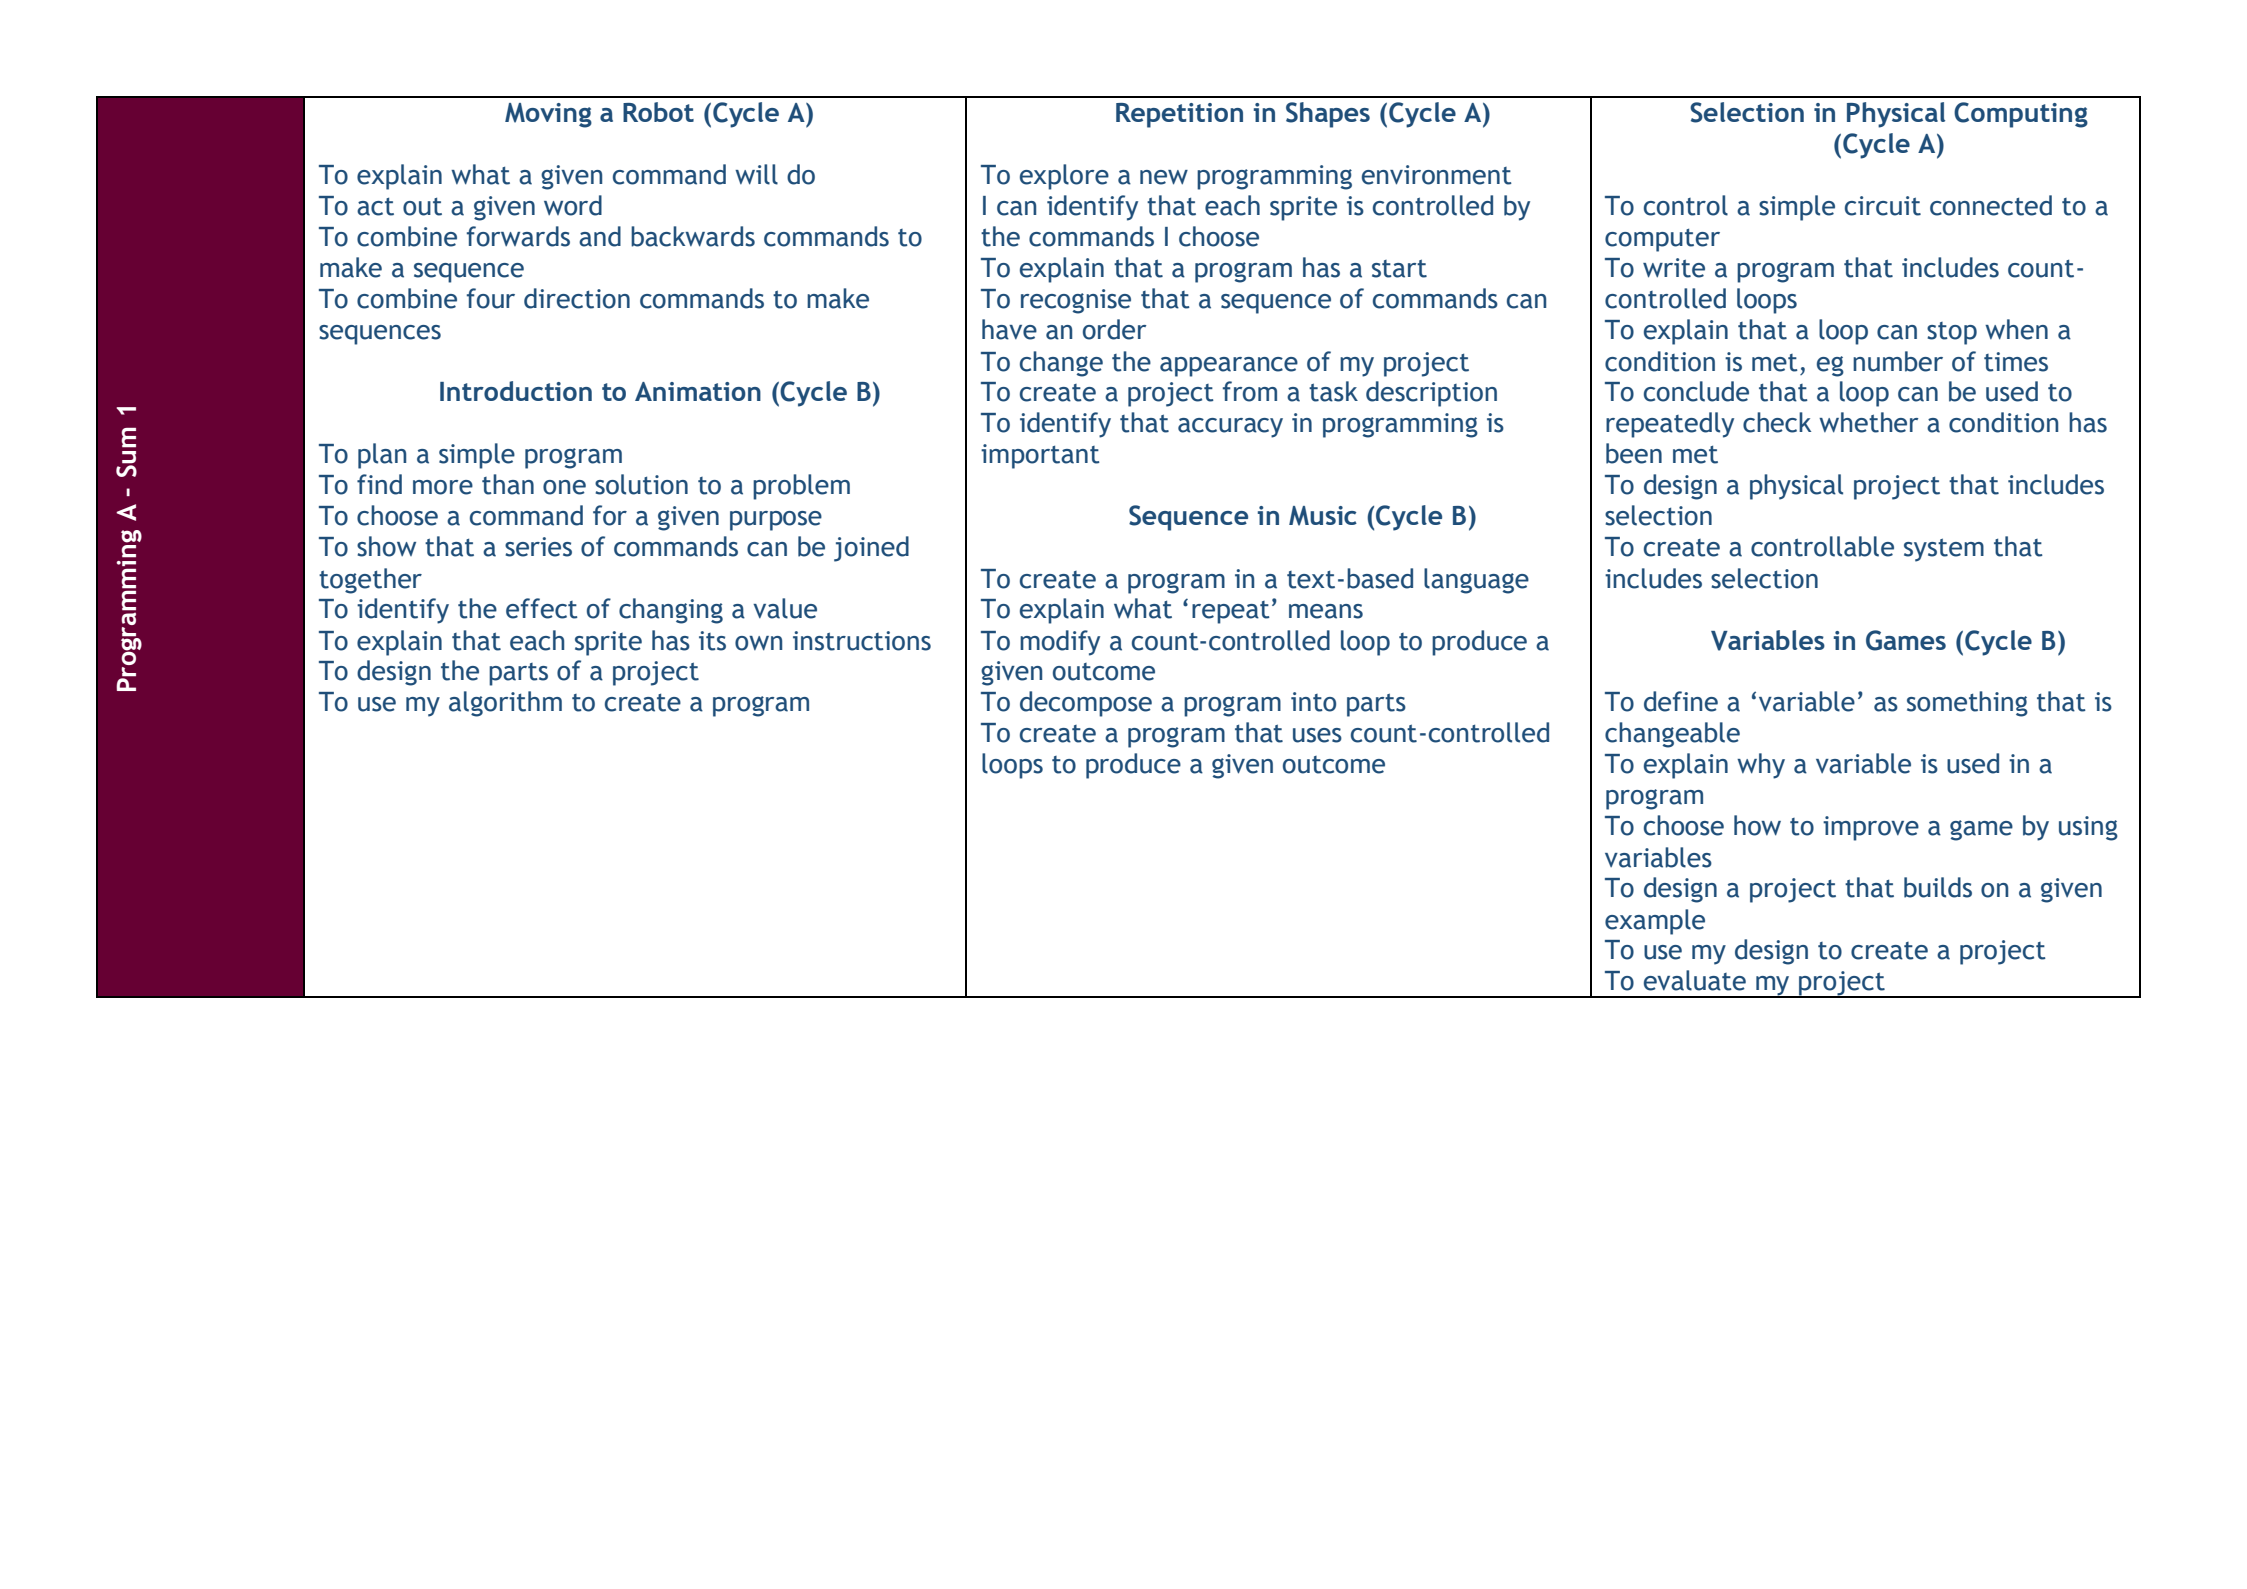  Describe the element at coordinates (1229, 367) in the screenshot. I see `appearance` at that location.
